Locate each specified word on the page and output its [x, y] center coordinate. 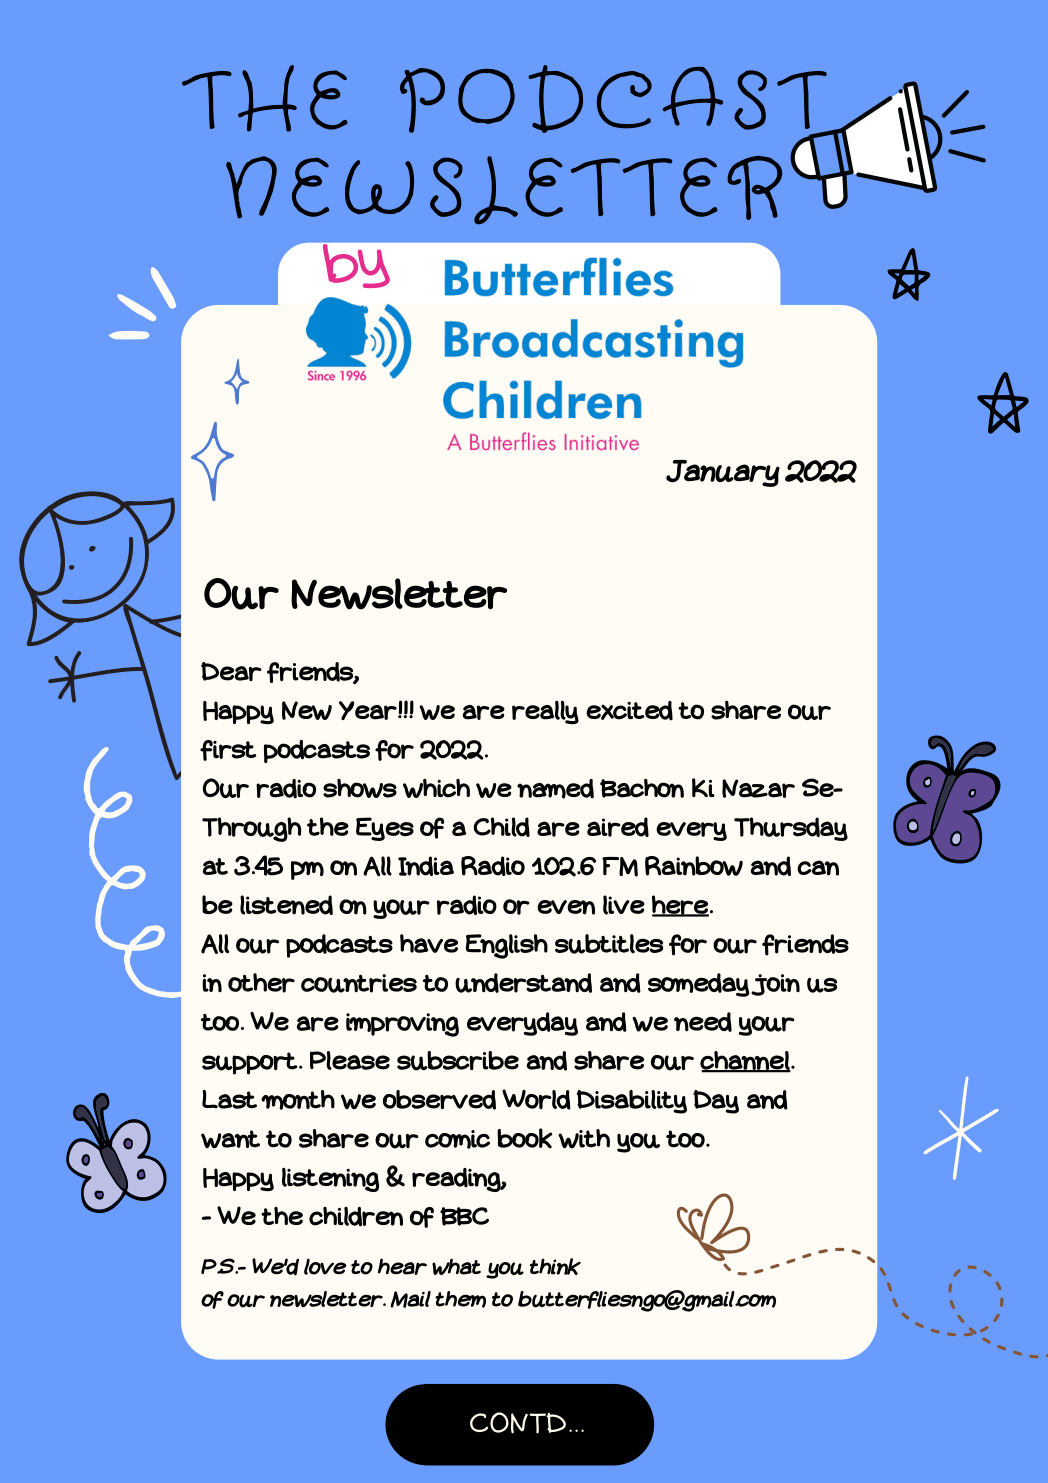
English [507, 946]
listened [286, 905]
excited [629, 711]
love [325, 1266]
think [555, 1266]
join [775, 985]
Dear [231, 671]
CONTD [518, 1423]
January [723, 473]
